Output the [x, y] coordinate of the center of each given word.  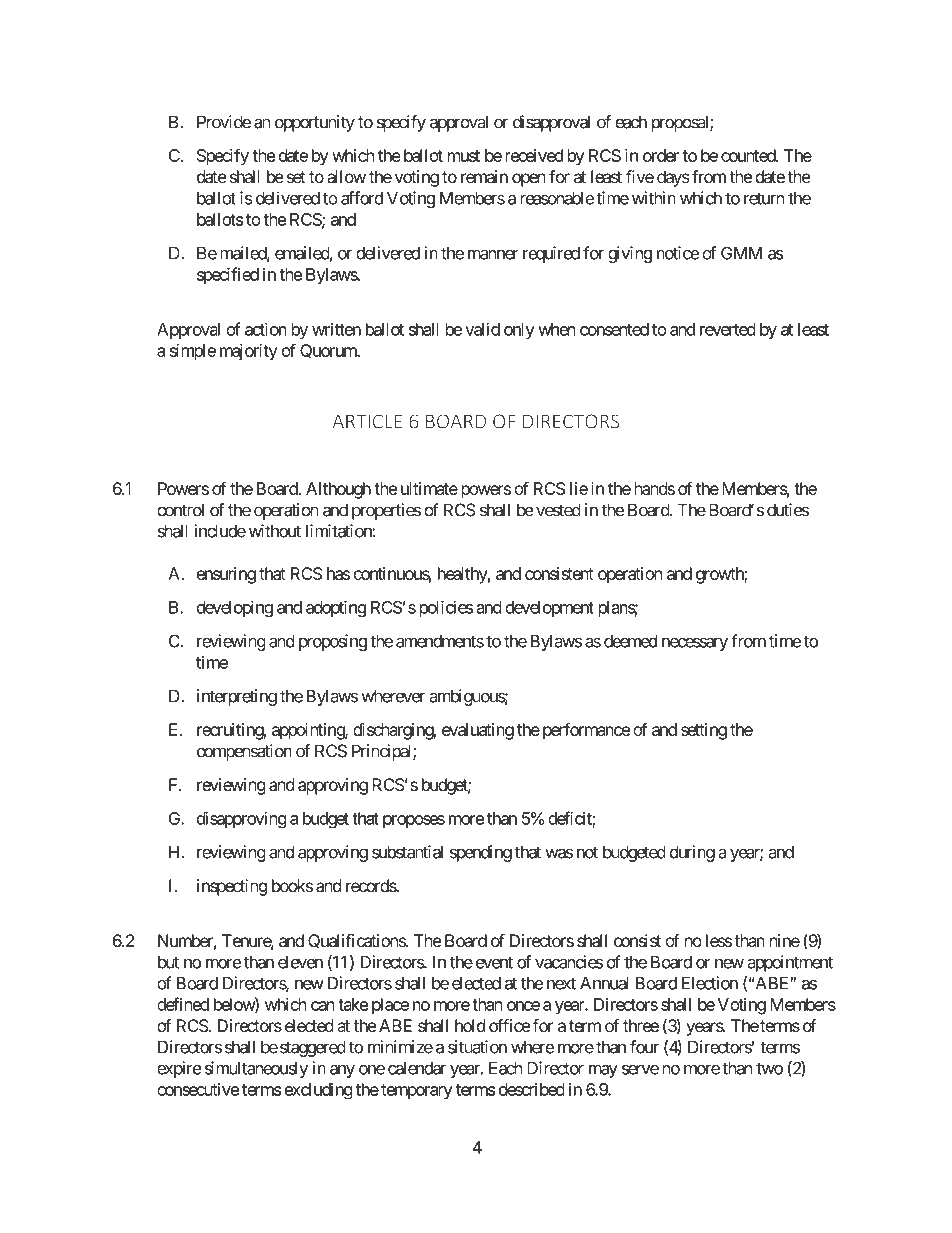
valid [482, 329]
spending [481, 853]
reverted [728, 329]
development [549, 609]
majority [249, 352]
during [692, 853]
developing [235, 608]
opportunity [315, 123]
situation [477, 1047]
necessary [695, 644]
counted [749, 155]
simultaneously [256, 1069]
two [769, 1068]
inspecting [232, 887]
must [464, 156]
